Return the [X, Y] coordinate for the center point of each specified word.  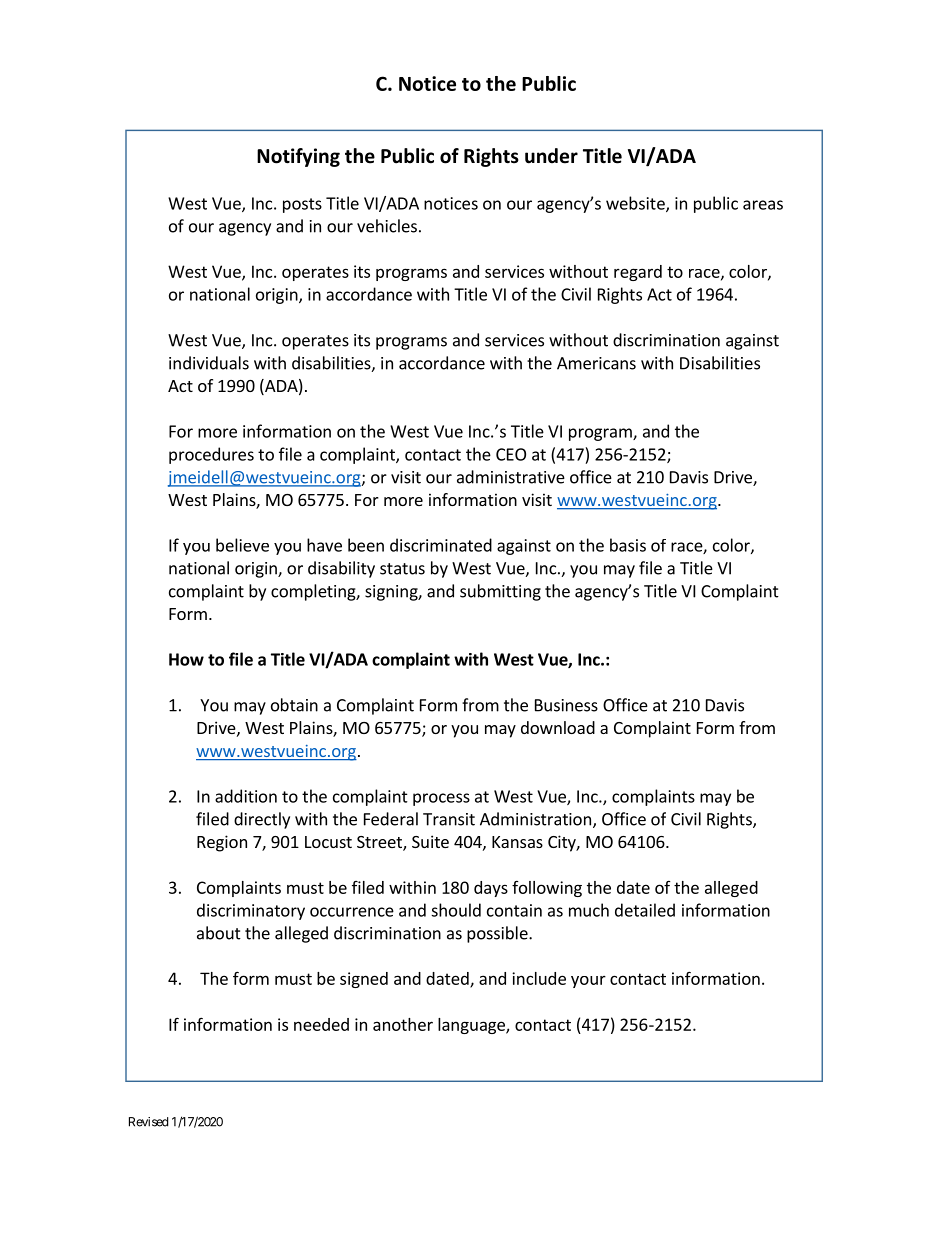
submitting [500, 592]
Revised [148, 1122]
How [186, 659]
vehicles [387, 226]
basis [628, 545]
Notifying [298, 157]
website [636, 204]
